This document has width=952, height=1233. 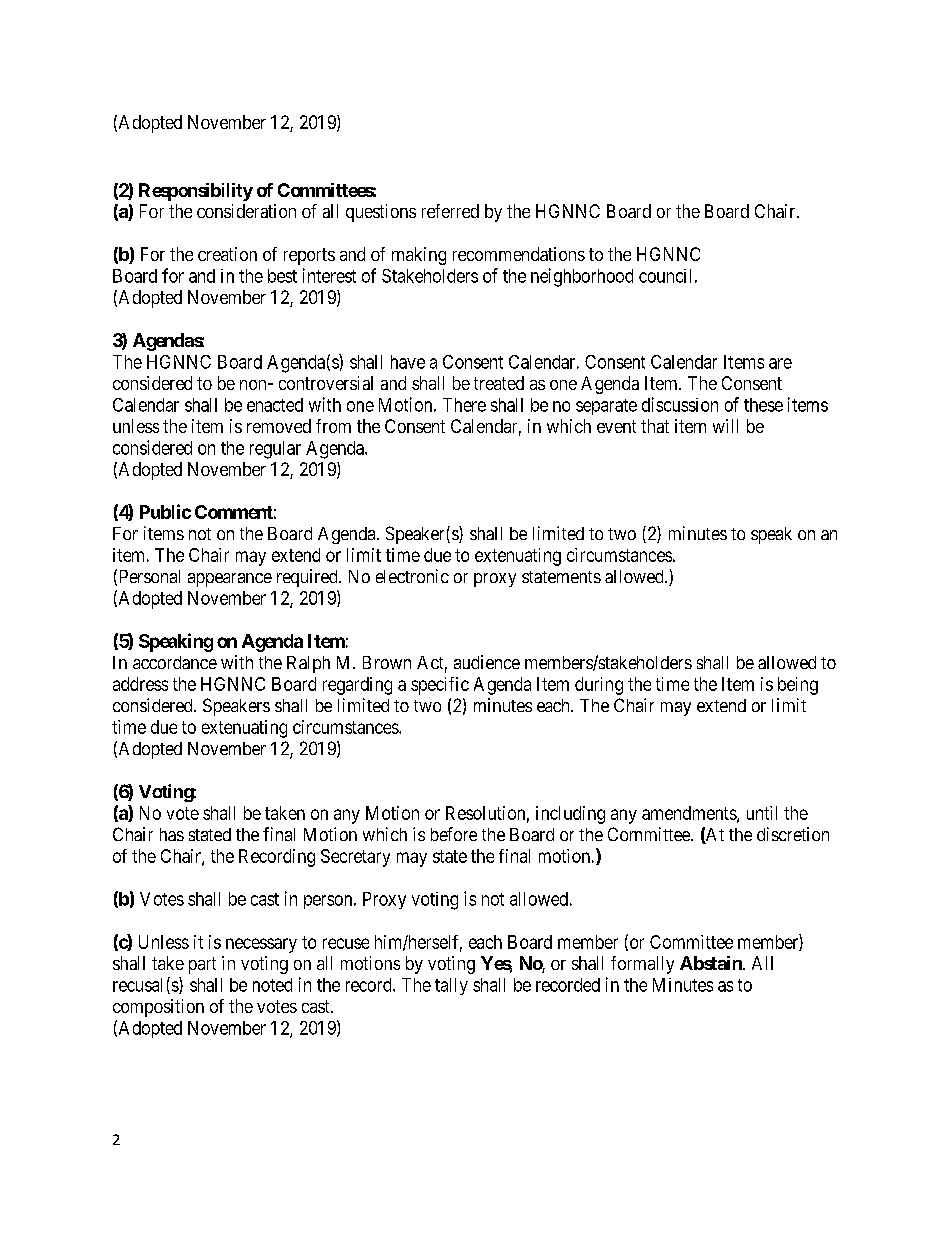 What do you see at coordinates (450, 211) in the document?
I see `referred` at bounding box center [450, 211].
